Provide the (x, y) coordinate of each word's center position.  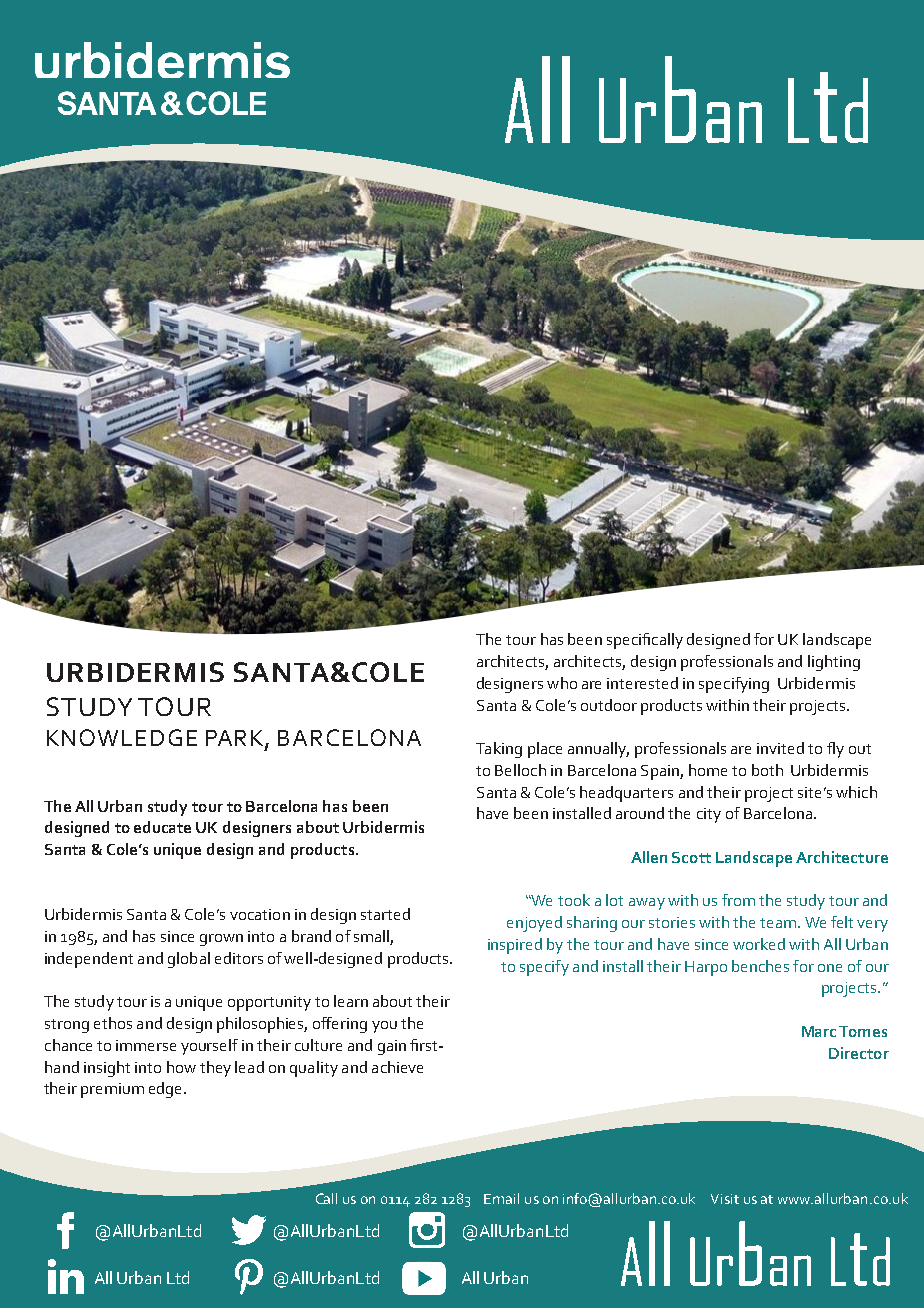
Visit (725, 1199)
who (562, 683)
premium (112, 1090)
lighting (834, 663)
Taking (499, 750)
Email (501, 1198)
